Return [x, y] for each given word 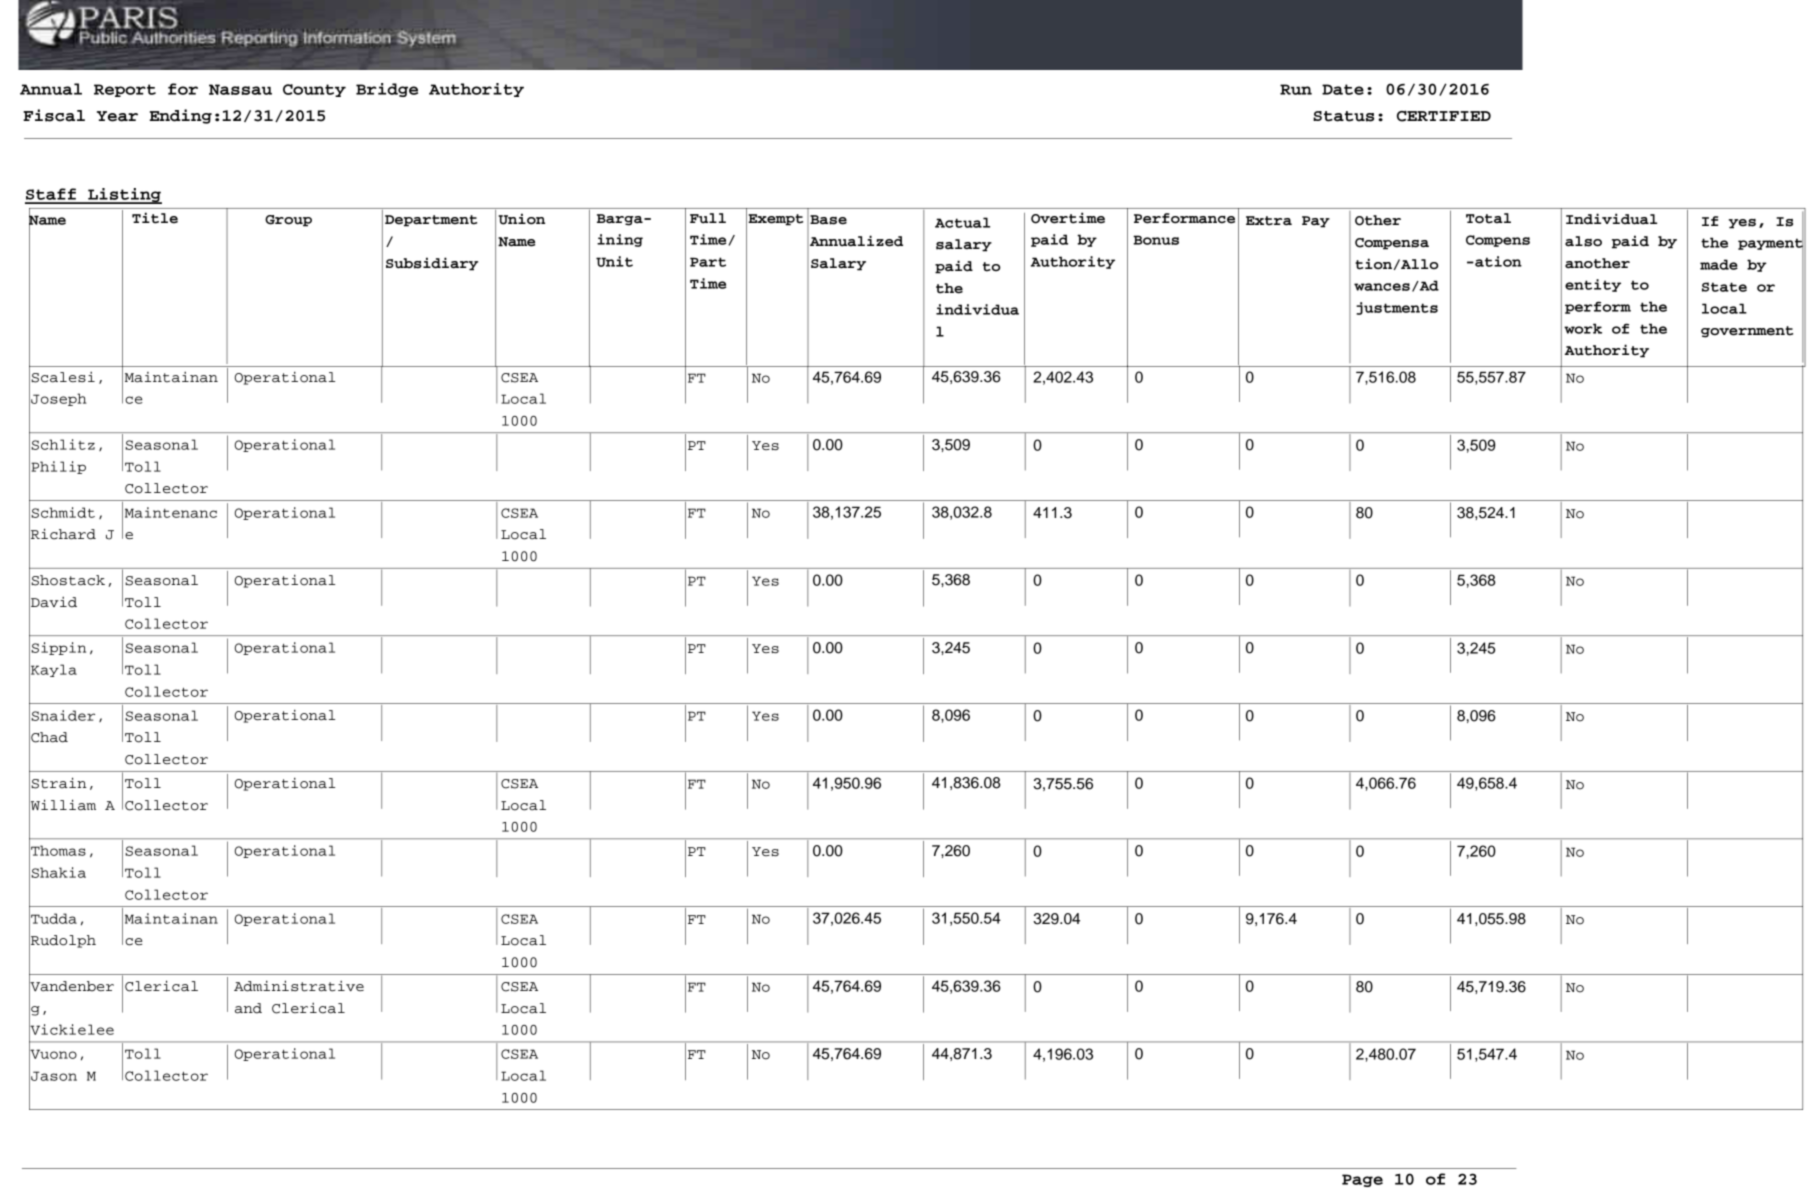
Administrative [299, 986]
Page [1362, 1180]
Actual [962, 222]
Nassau [240, 89]
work [1583, 328]
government [1747, 332]
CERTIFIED [1444, 116]
